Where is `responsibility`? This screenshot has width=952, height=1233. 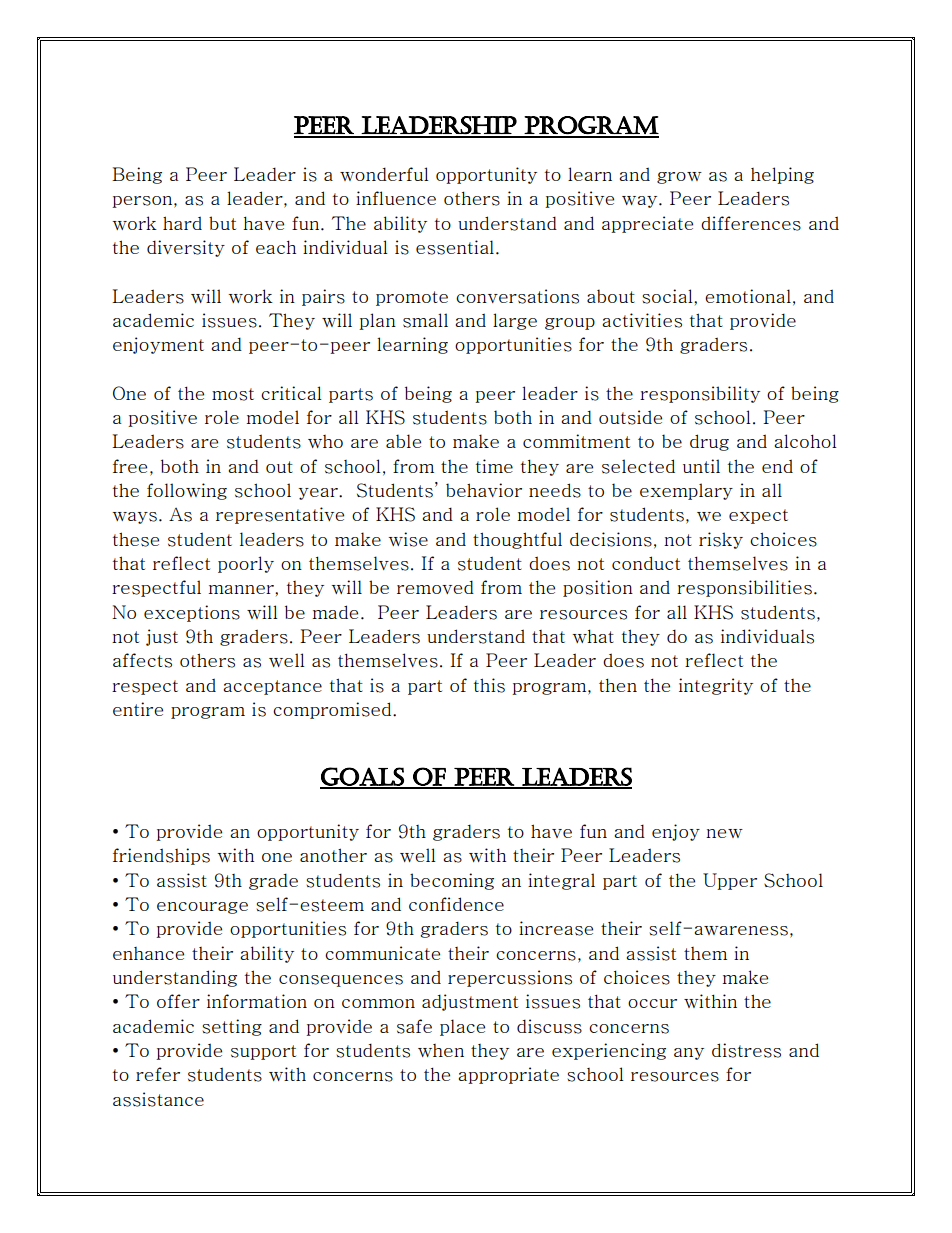 responsibility is located at coordinates (700, 394).
